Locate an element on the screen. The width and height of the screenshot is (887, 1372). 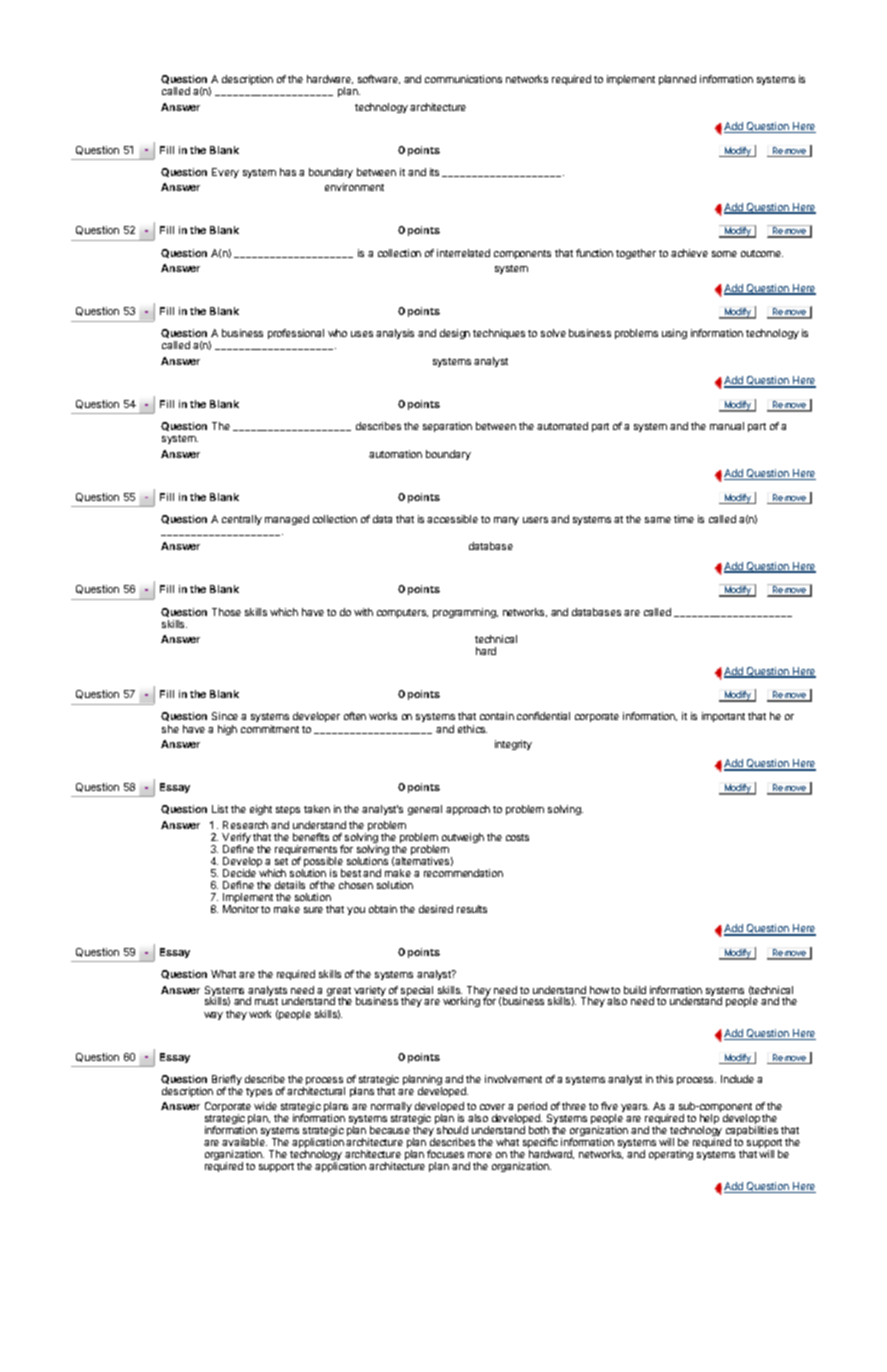
manual is located at coordinates (727, 426).
